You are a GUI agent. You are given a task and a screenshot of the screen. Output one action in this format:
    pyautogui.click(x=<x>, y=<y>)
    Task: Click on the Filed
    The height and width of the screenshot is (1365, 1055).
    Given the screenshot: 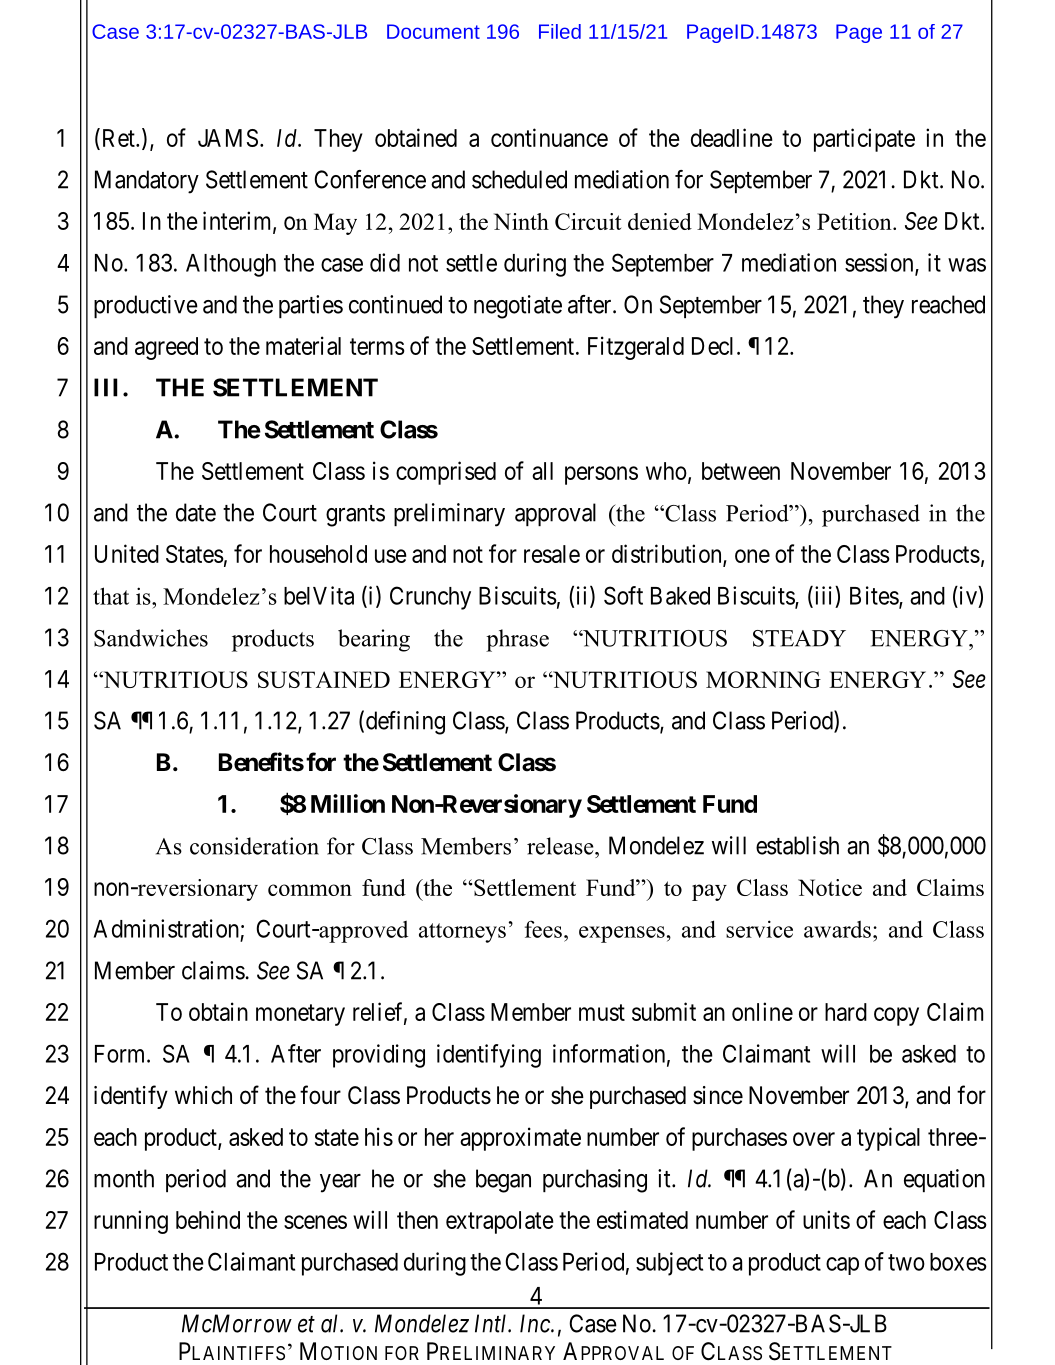 What is the action you would take?
    pyautogui.click(x=560, y=31)
